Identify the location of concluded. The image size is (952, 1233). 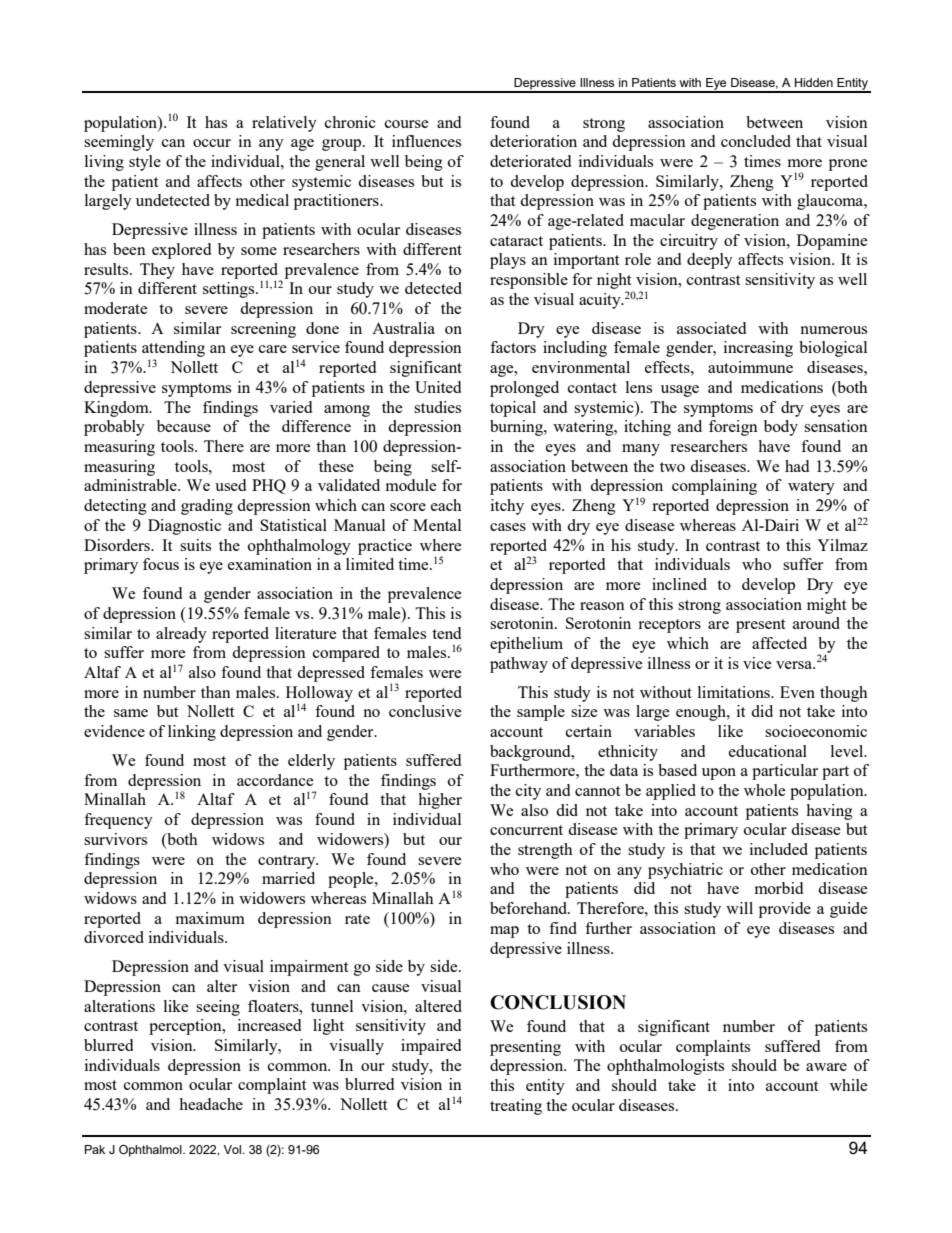
(756, 141).
